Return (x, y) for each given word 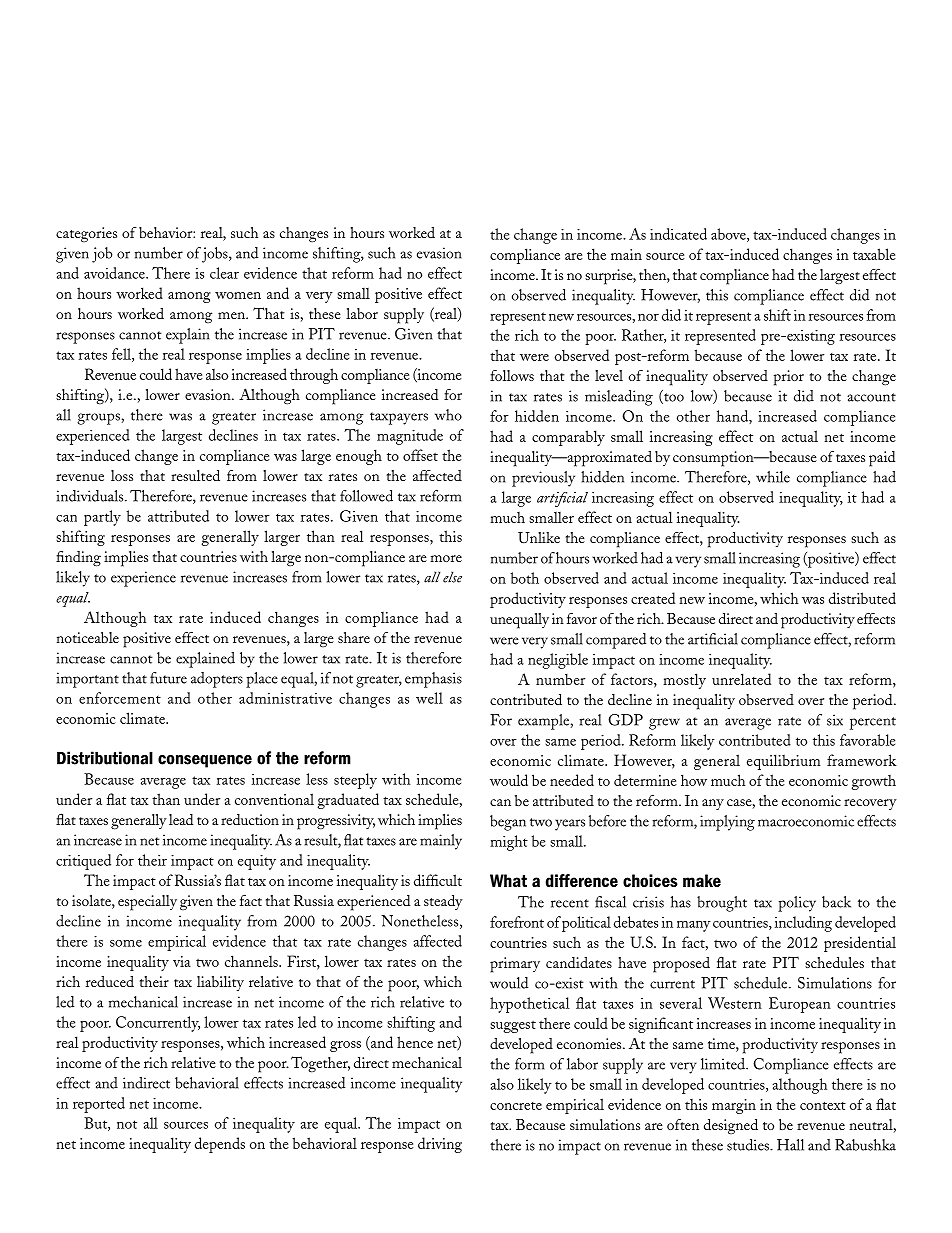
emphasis (433, 680)
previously (543, 479)
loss (122, 475)
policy (797, 904)
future (168, 678)
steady (443, 902)
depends (220, 1145)
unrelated (741, 679)
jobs (216, 255)
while (773, 477)
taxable (874, 254)
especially (147, 903)
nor (648, 317)
